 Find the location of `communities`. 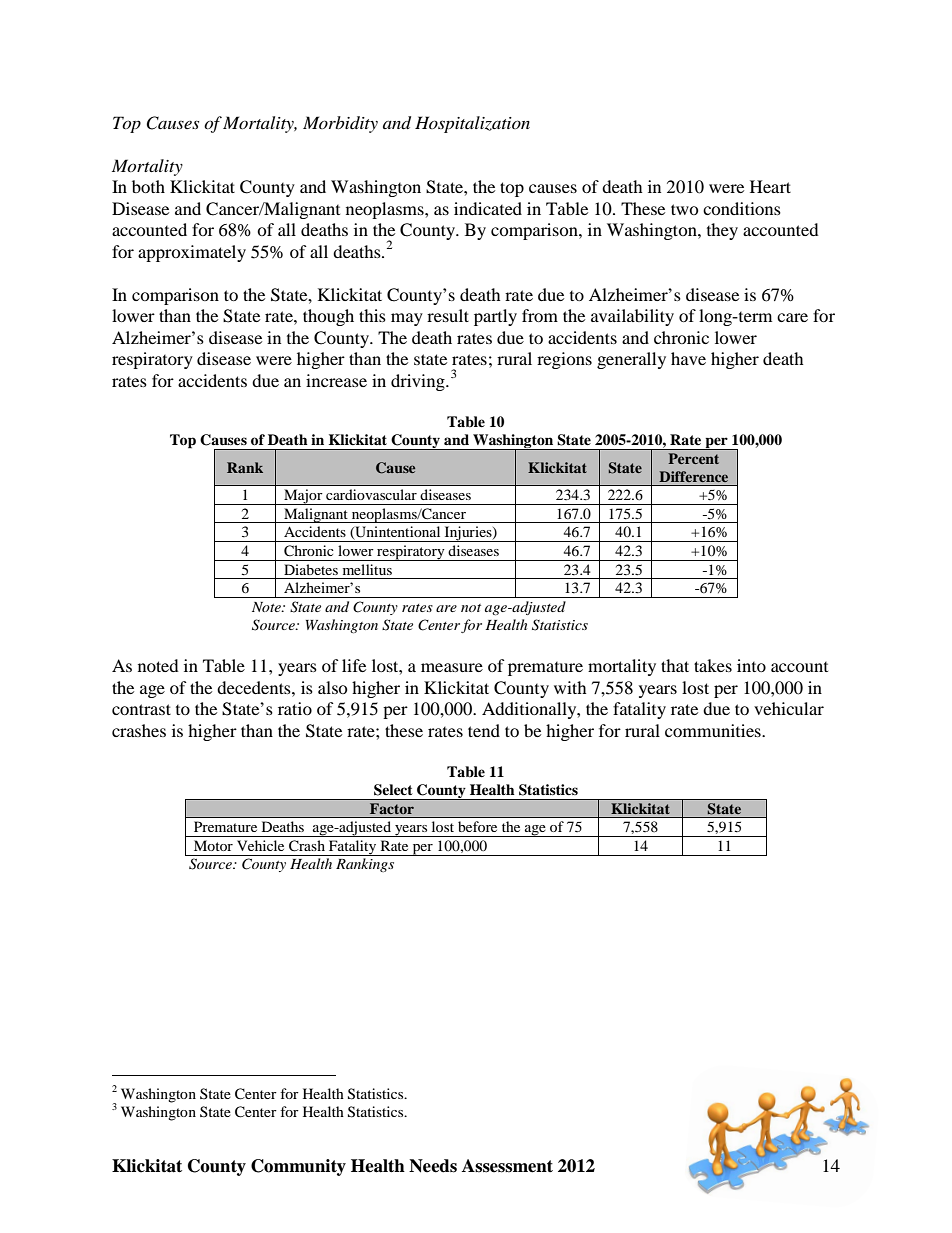

communities is located at coordinates (714, 730).
